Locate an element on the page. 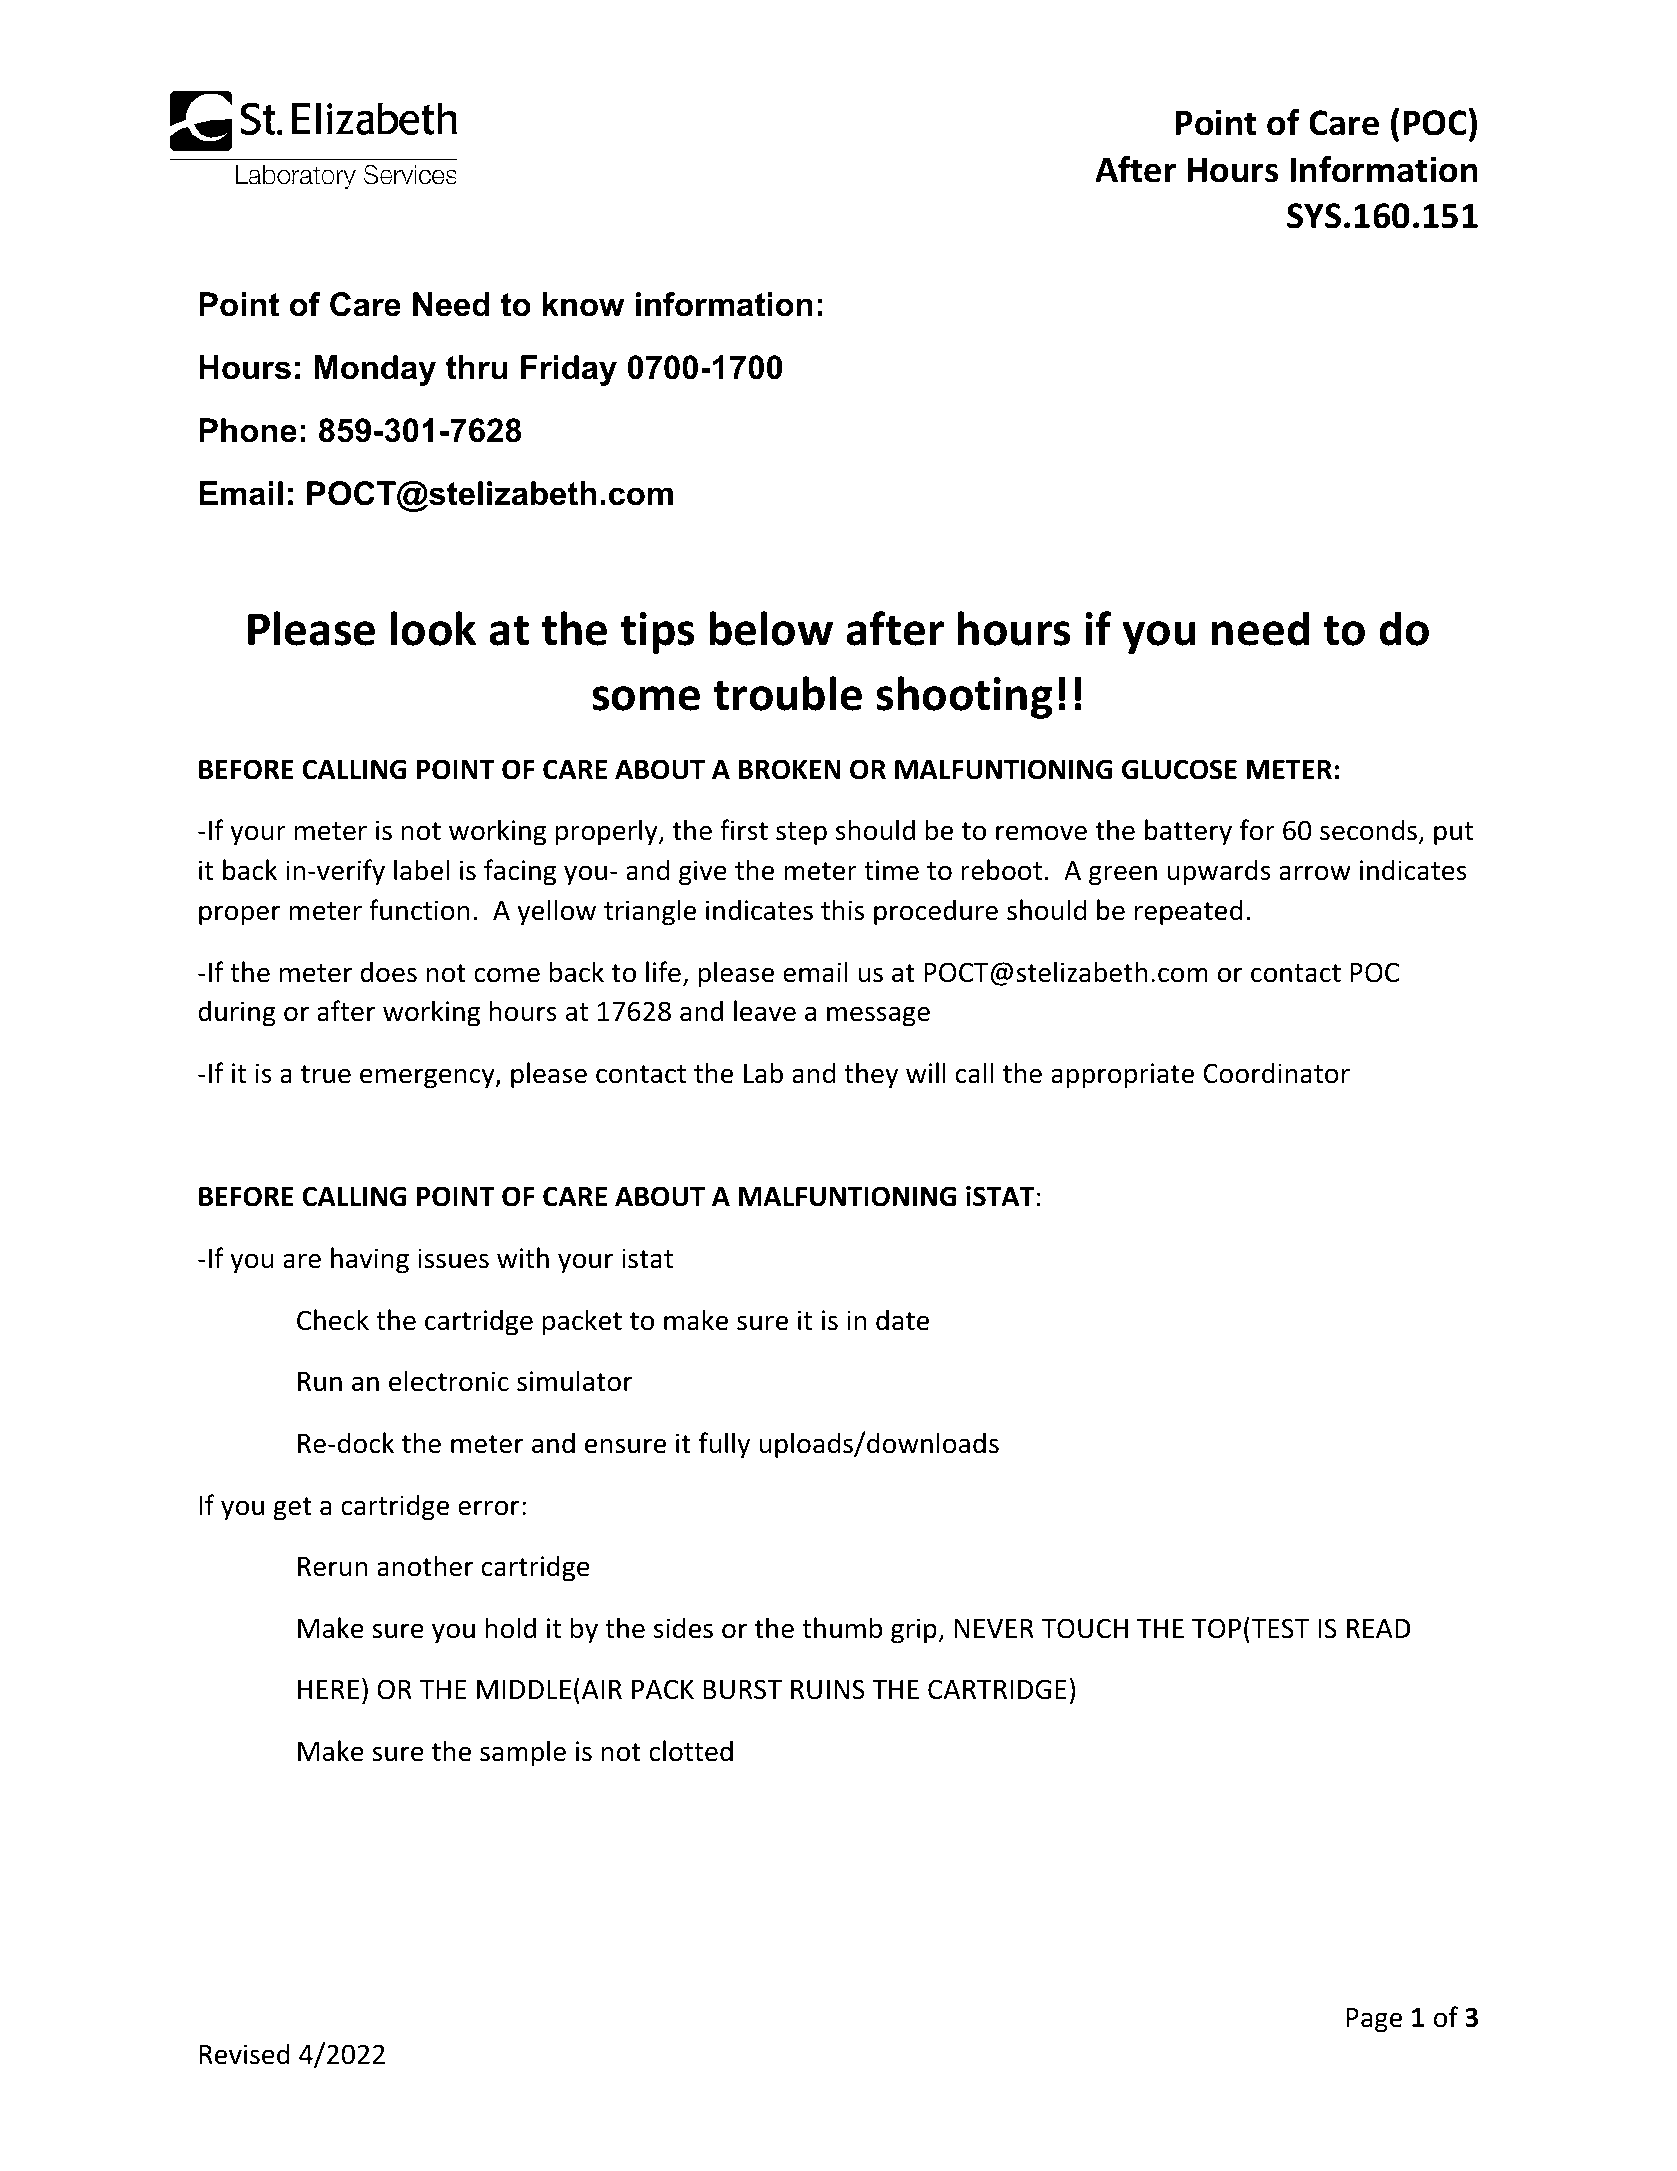 The width and height of the image is (1677, 2171). shooting is located at coordinates (964, 697).
